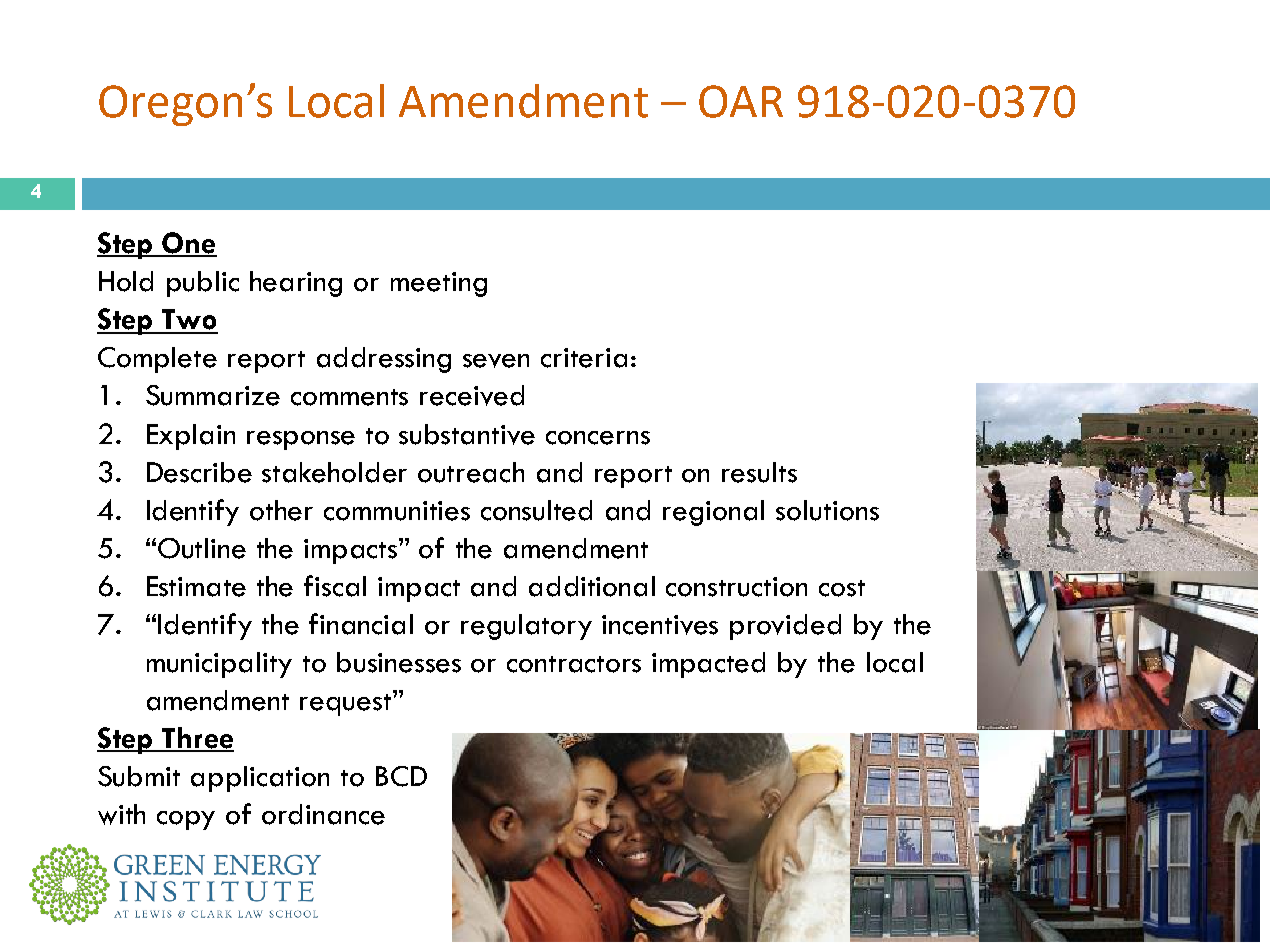 The image size is (1270, 952). What do you see at coordinates (471, 472) in the screenshot?
I see `outreach` at bounding box center [471, 472].
